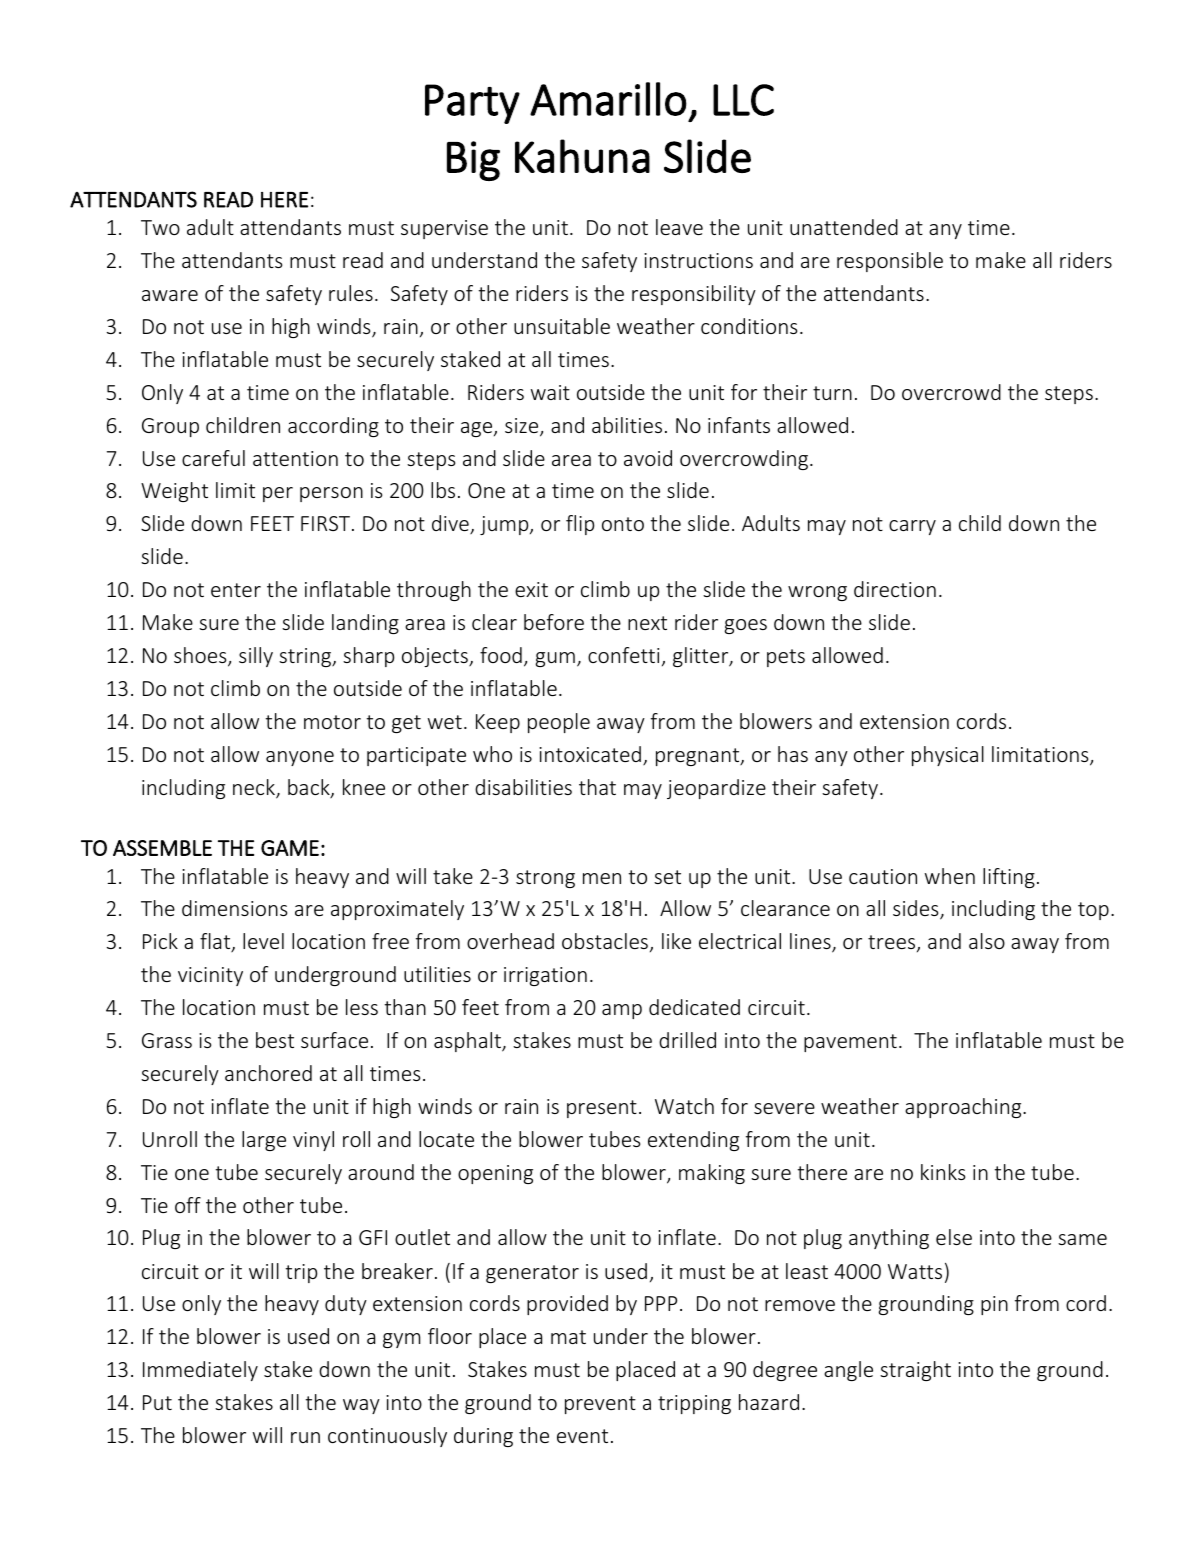  I want to click on amp, so click(622, 1011).
